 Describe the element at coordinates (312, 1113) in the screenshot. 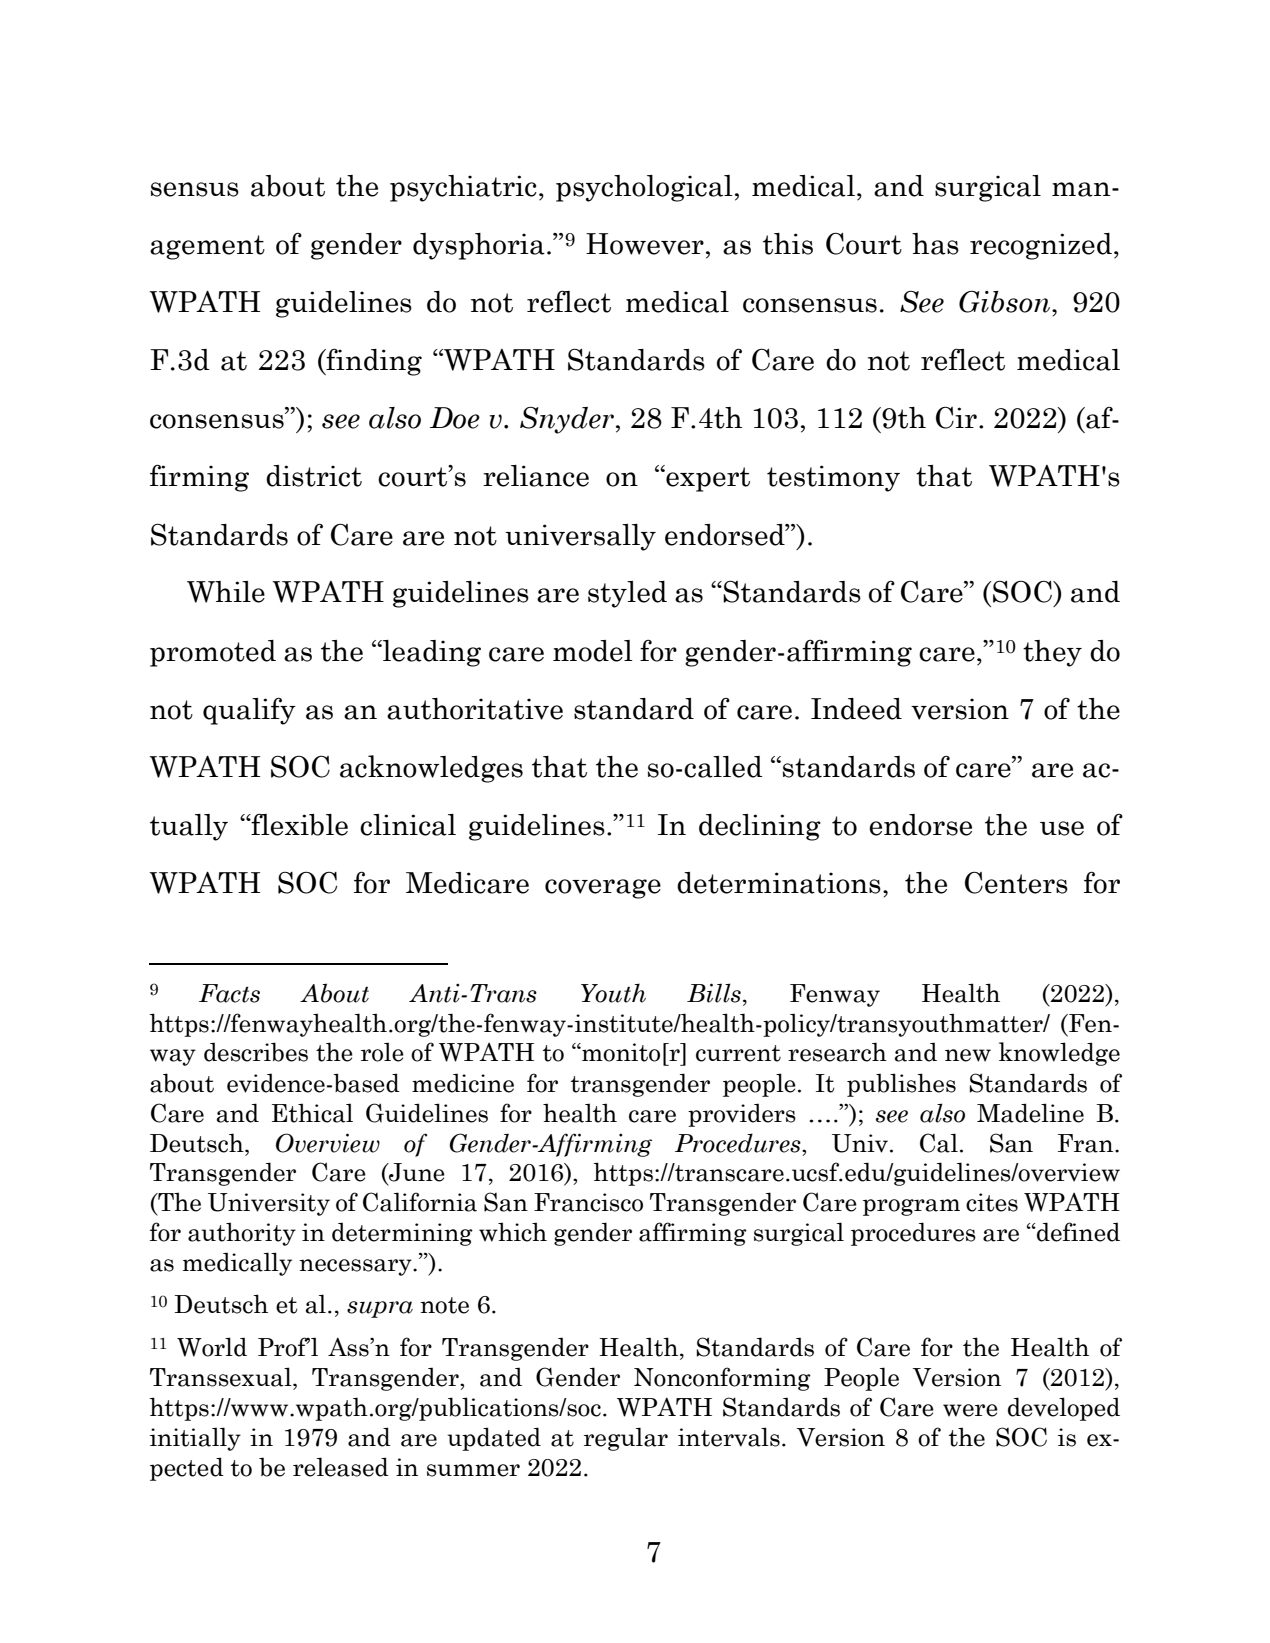

I see `Ethical` at that location.
